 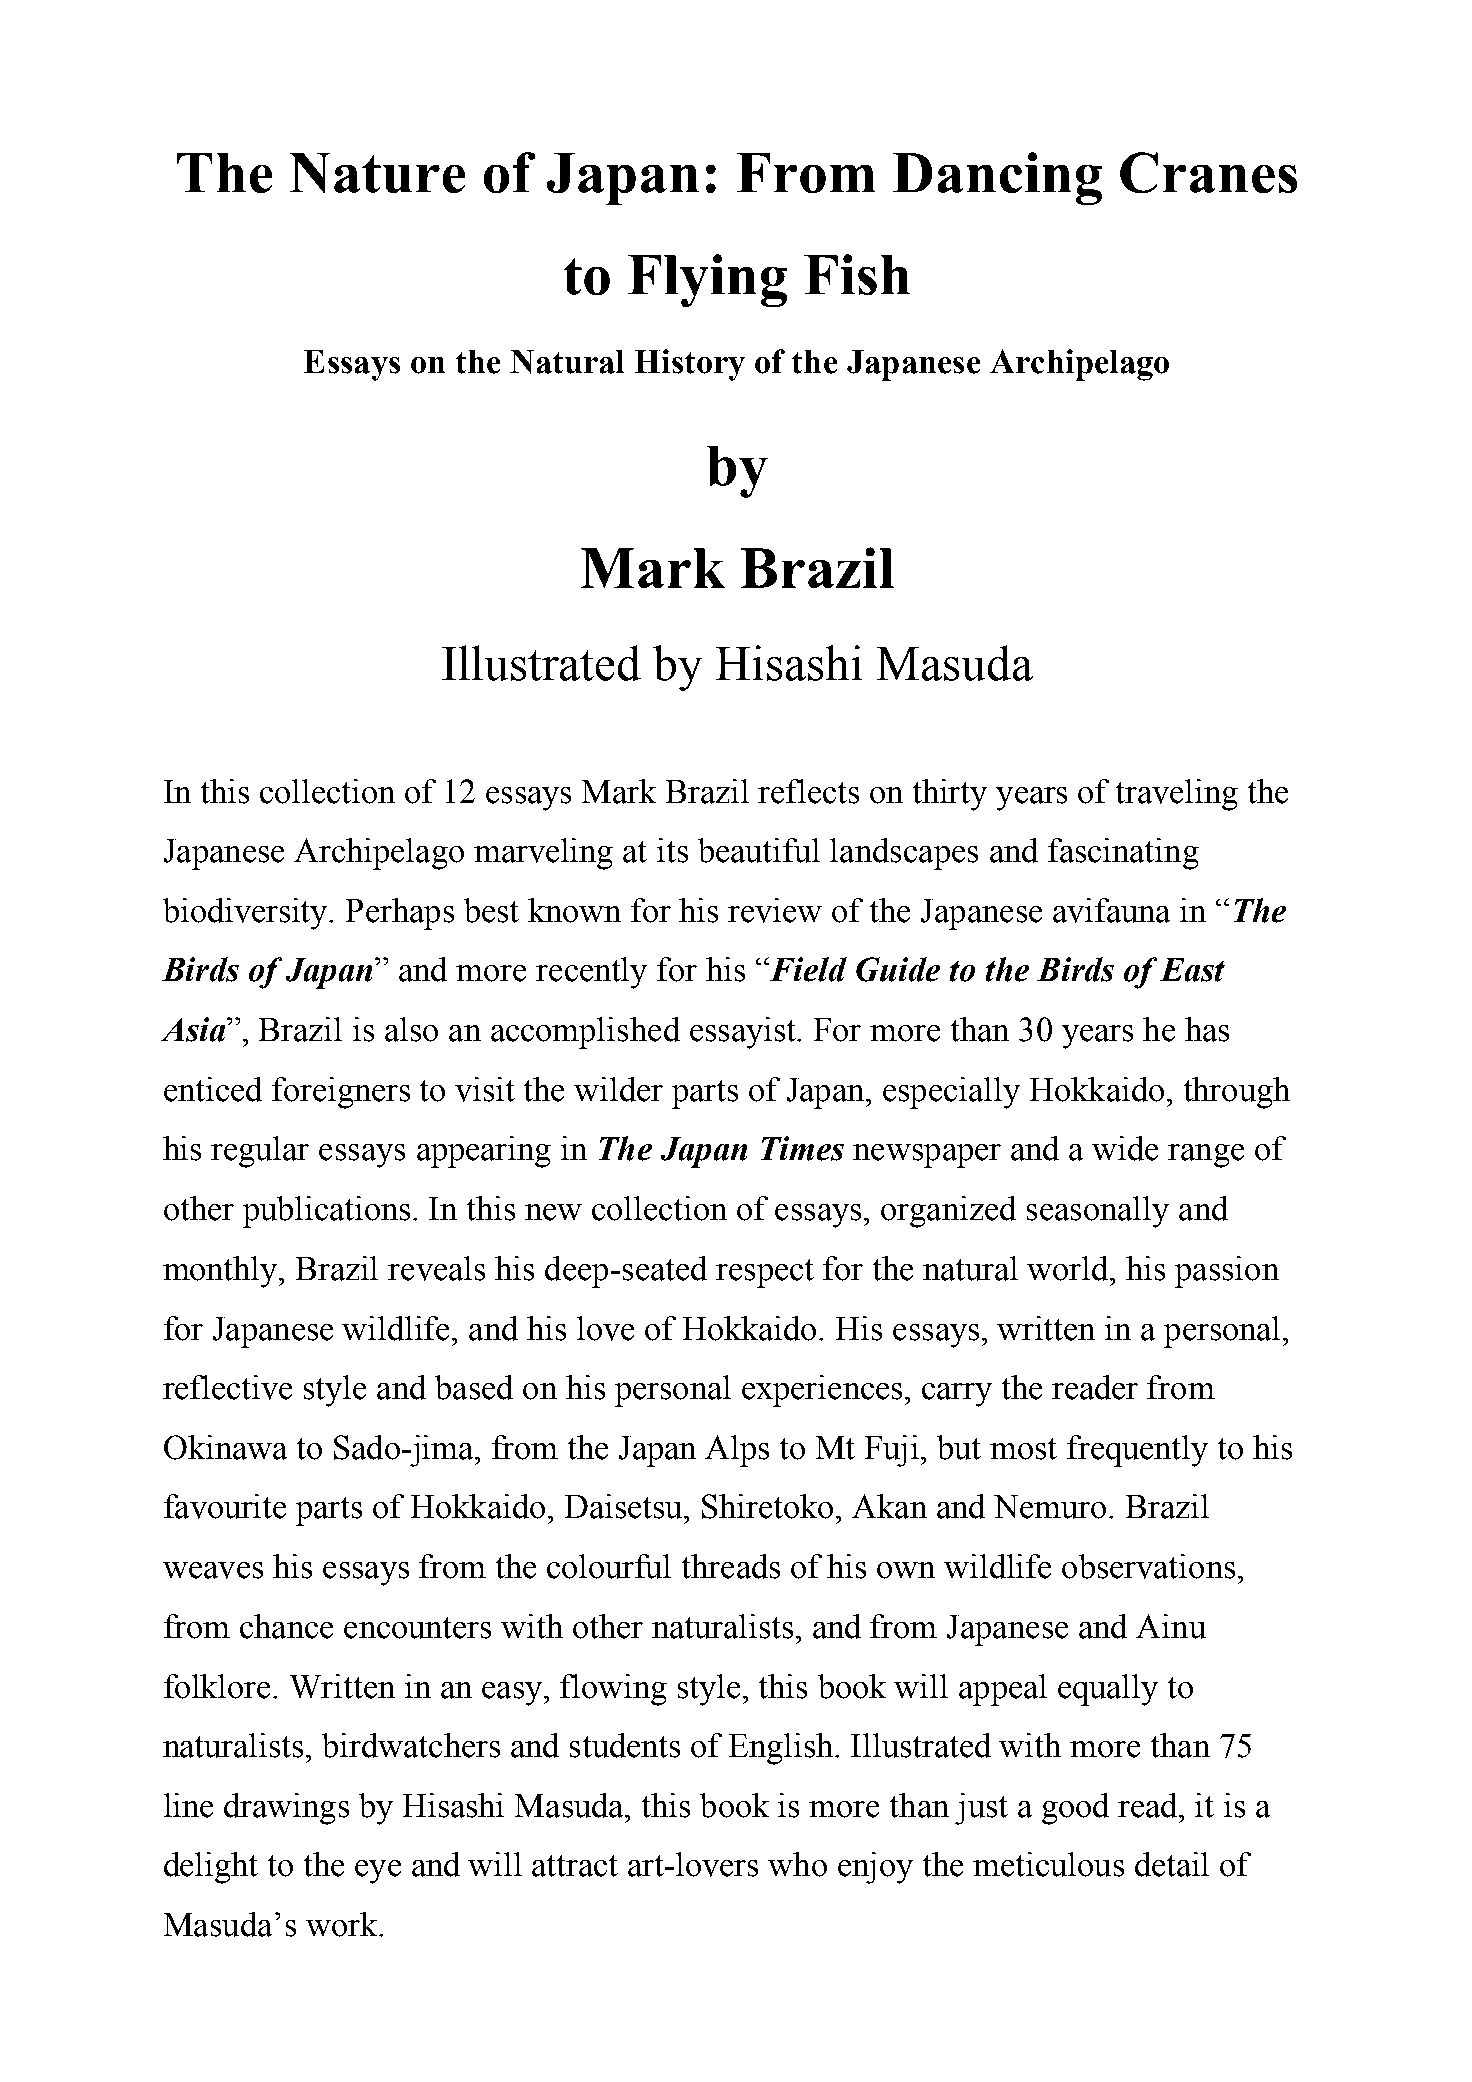 I want to click on Nature, so click(x=377, y=173).
